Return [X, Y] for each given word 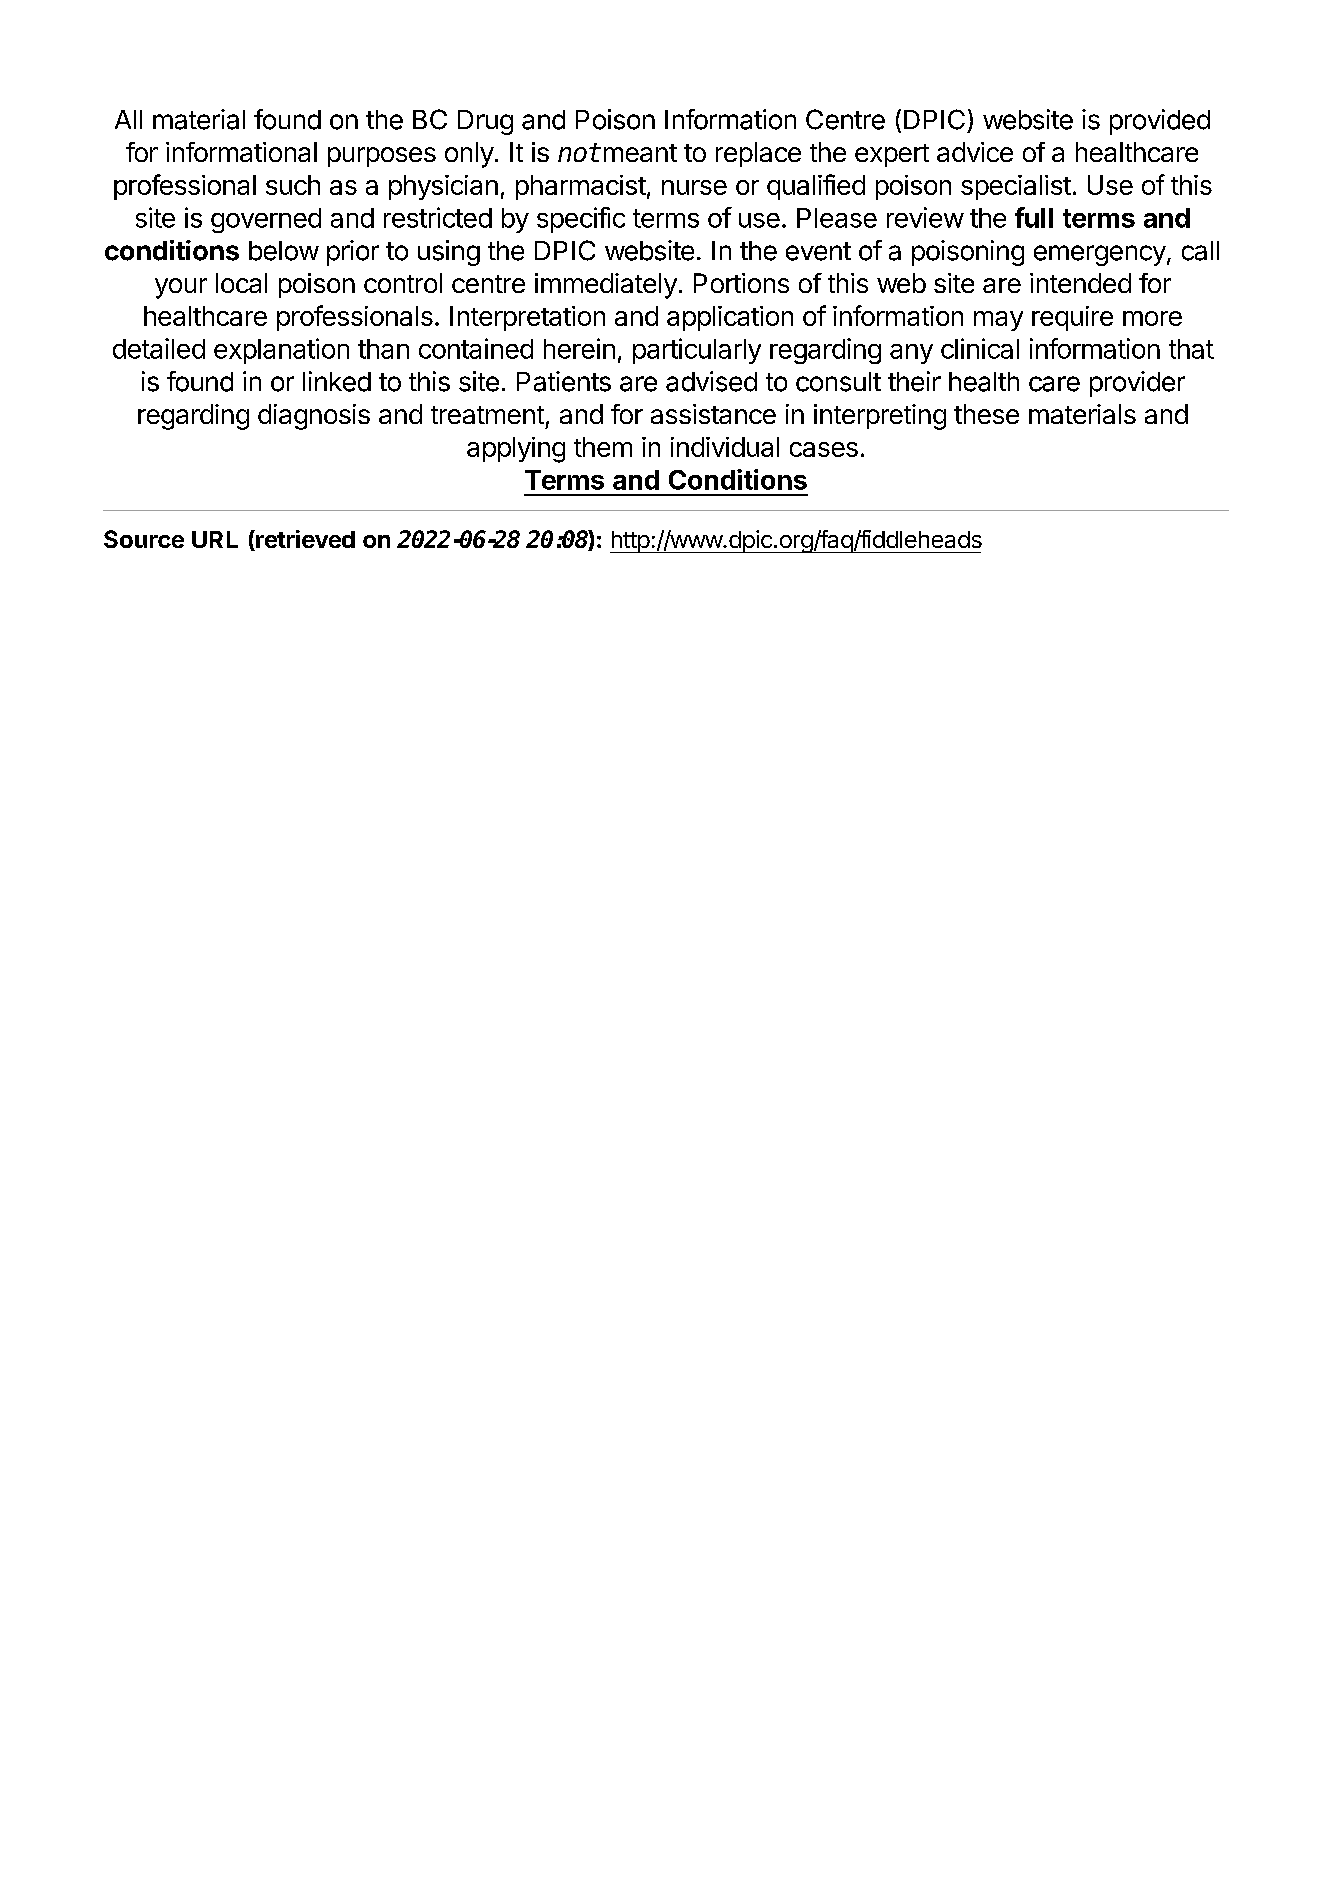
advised [711, 381]
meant [640, 153]
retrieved [304, 540]
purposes [382, 157]
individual [725, 447]
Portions [741, 283]
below [284, 251]
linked [337, 381]
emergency [1100, 255]
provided [1160, 122]
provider [1137, 384]
